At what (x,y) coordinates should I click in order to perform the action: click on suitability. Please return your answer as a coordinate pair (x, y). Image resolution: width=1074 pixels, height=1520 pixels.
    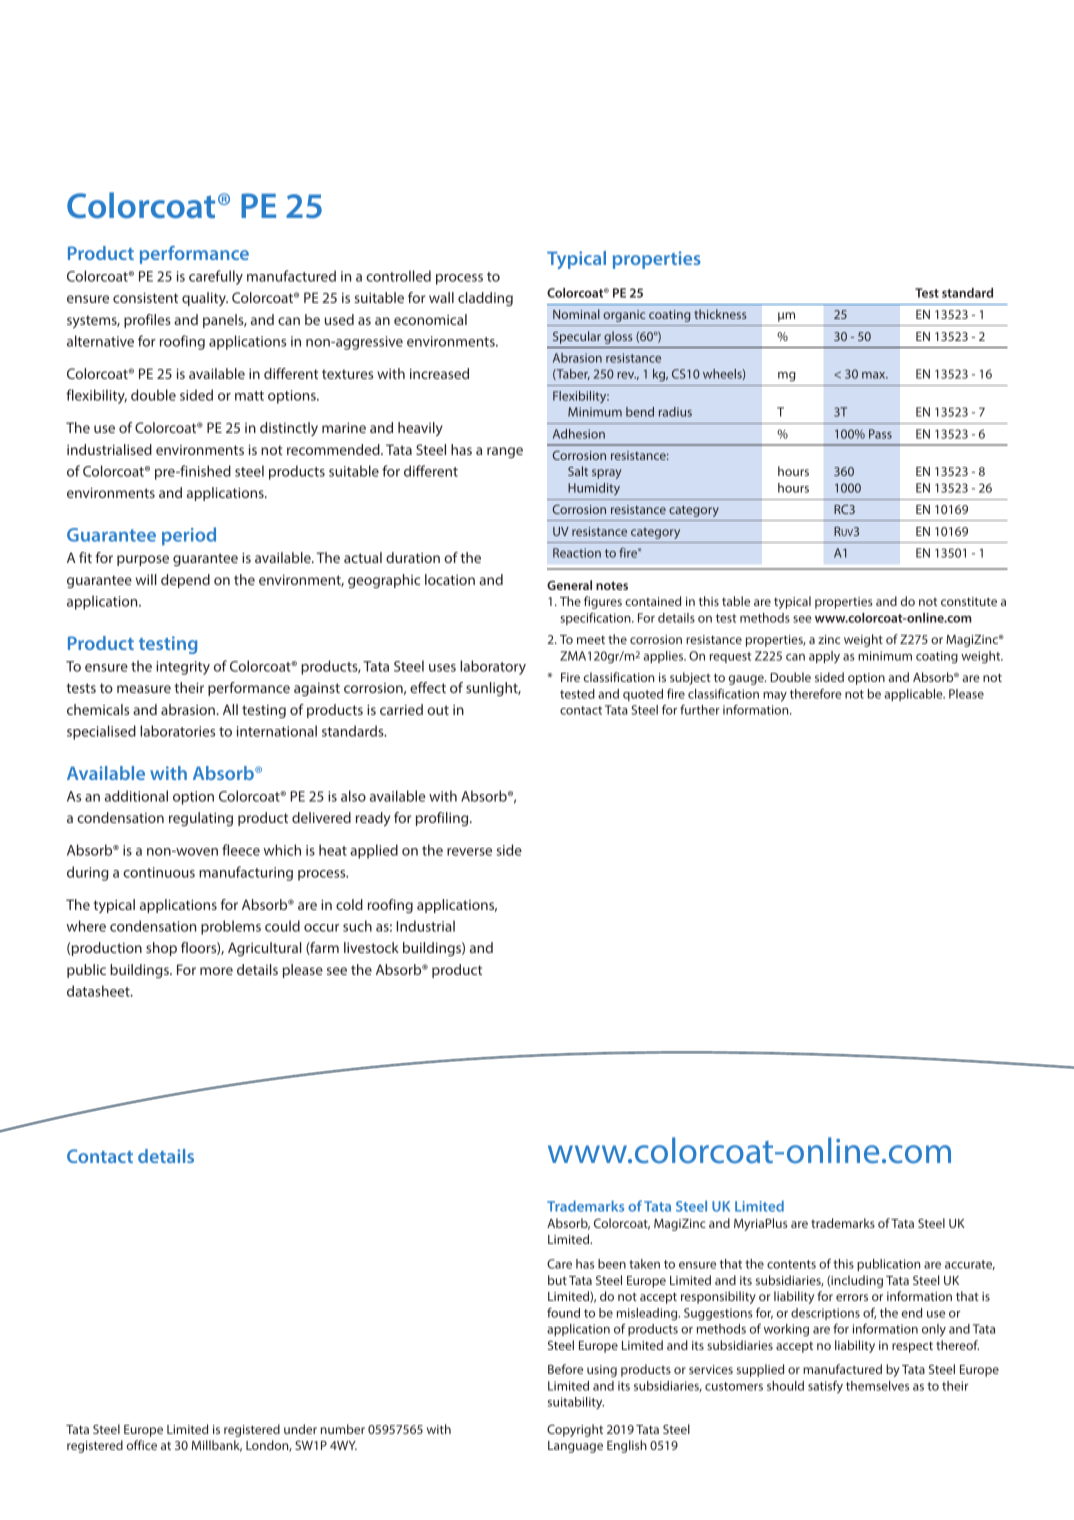
    Looking at the image, I should click on (576, 1403).
